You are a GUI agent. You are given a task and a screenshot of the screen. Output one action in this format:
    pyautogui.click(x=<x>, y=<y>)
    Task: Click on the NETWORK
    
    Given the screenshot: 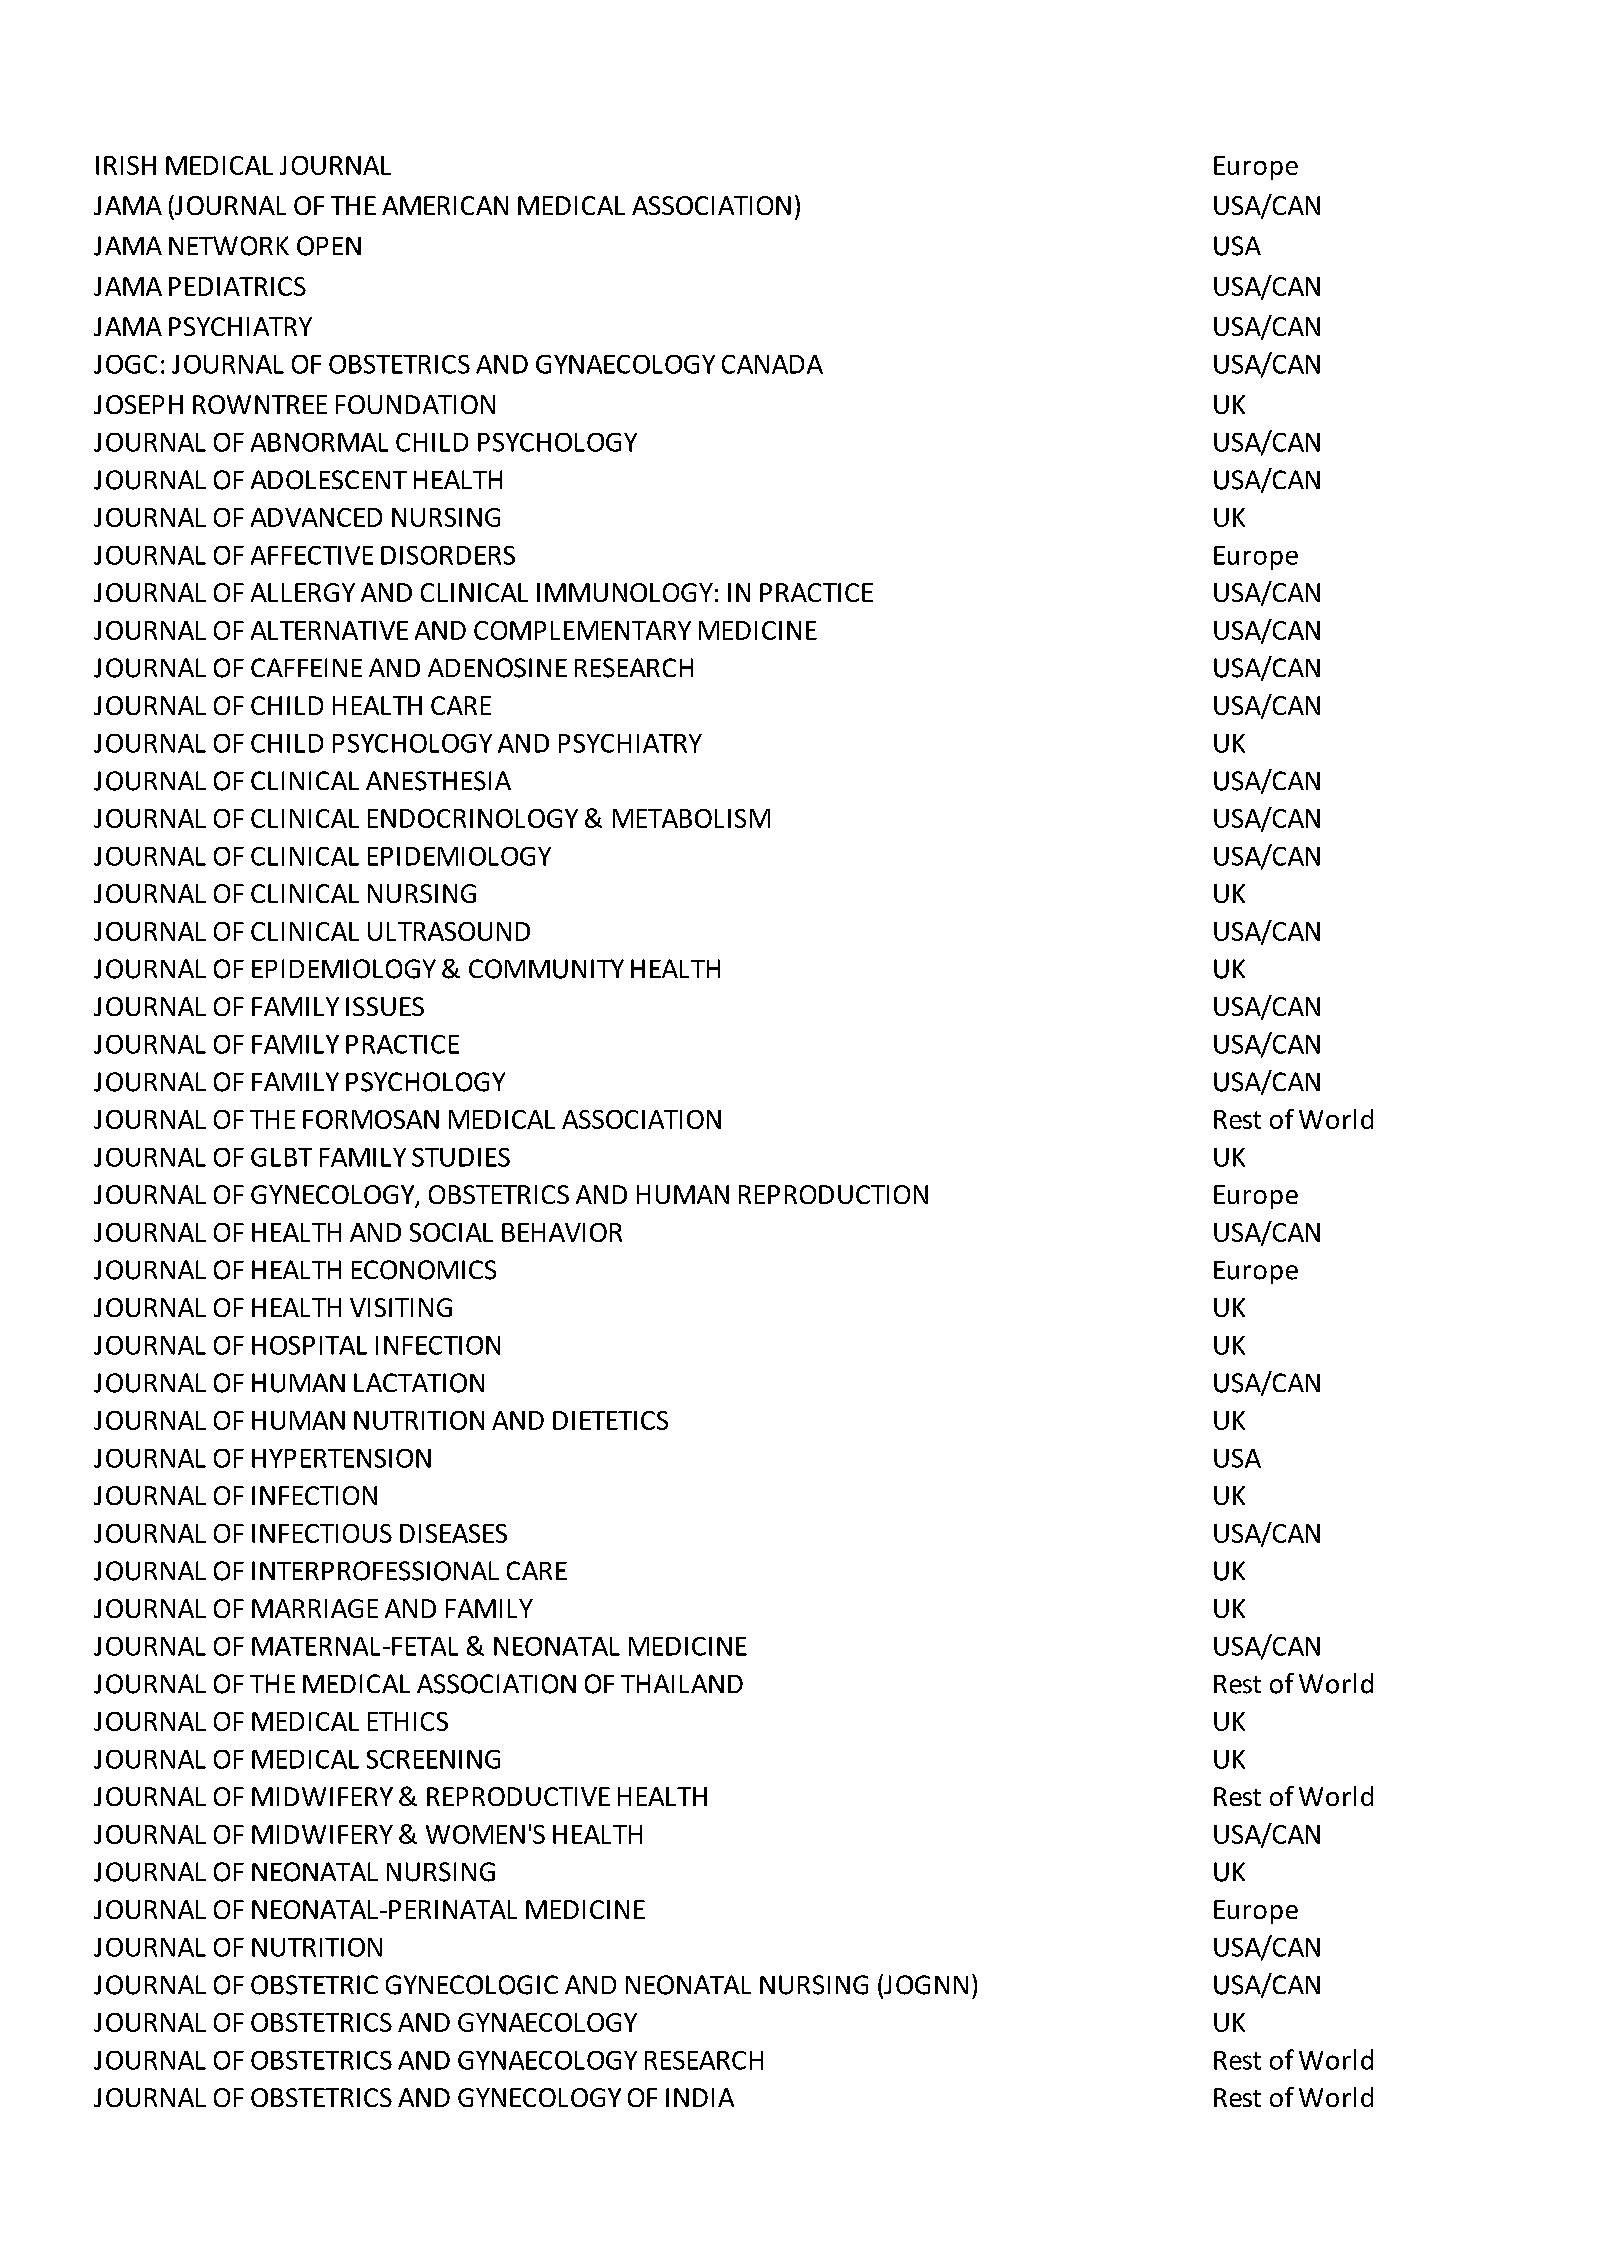 What is the action you would take?
    pyautogui.click(x=229, y=246)
